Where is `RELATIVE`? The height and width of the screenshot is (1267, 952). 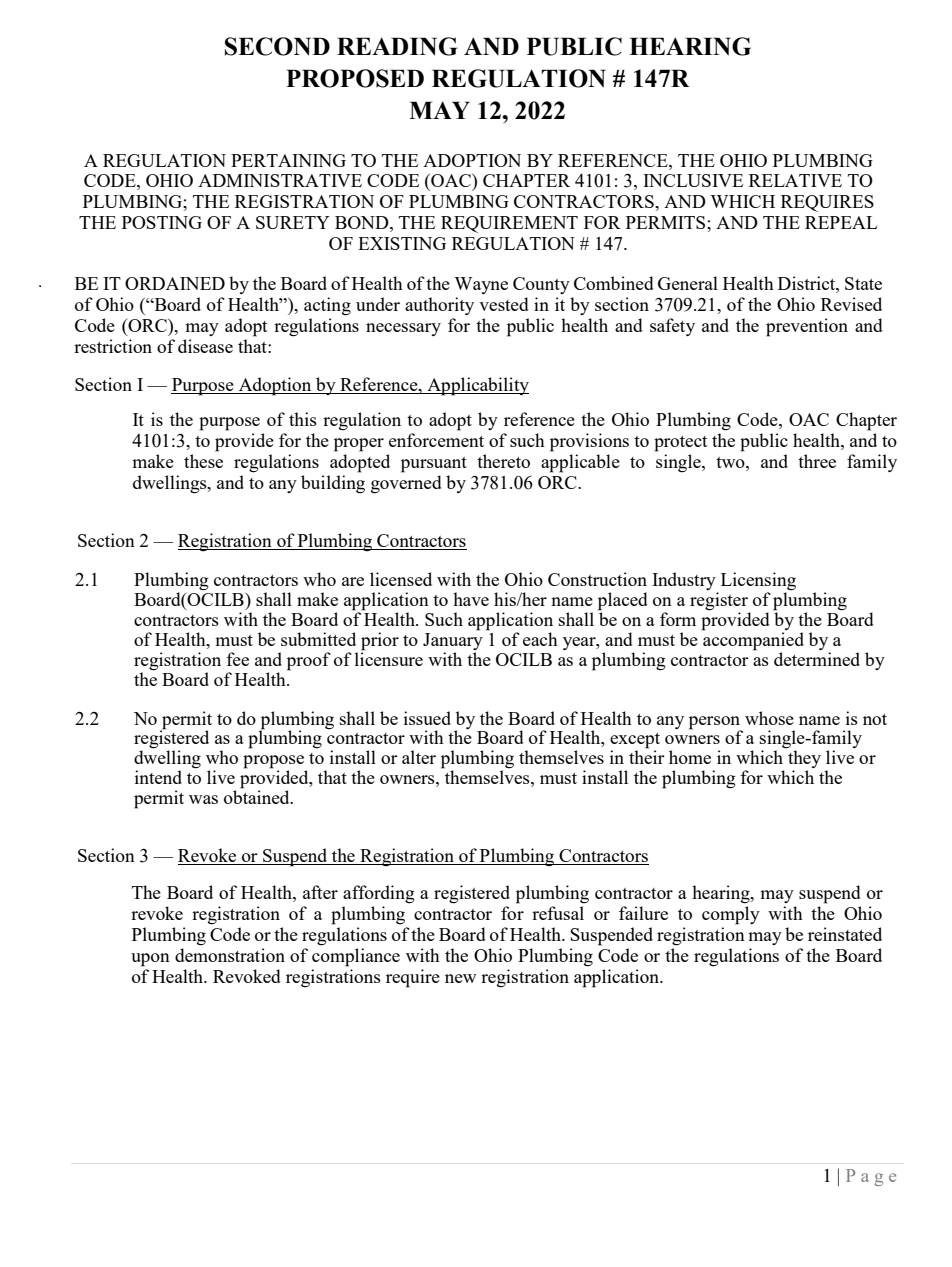 RELATIVE is located at coordinates (795, 180).
